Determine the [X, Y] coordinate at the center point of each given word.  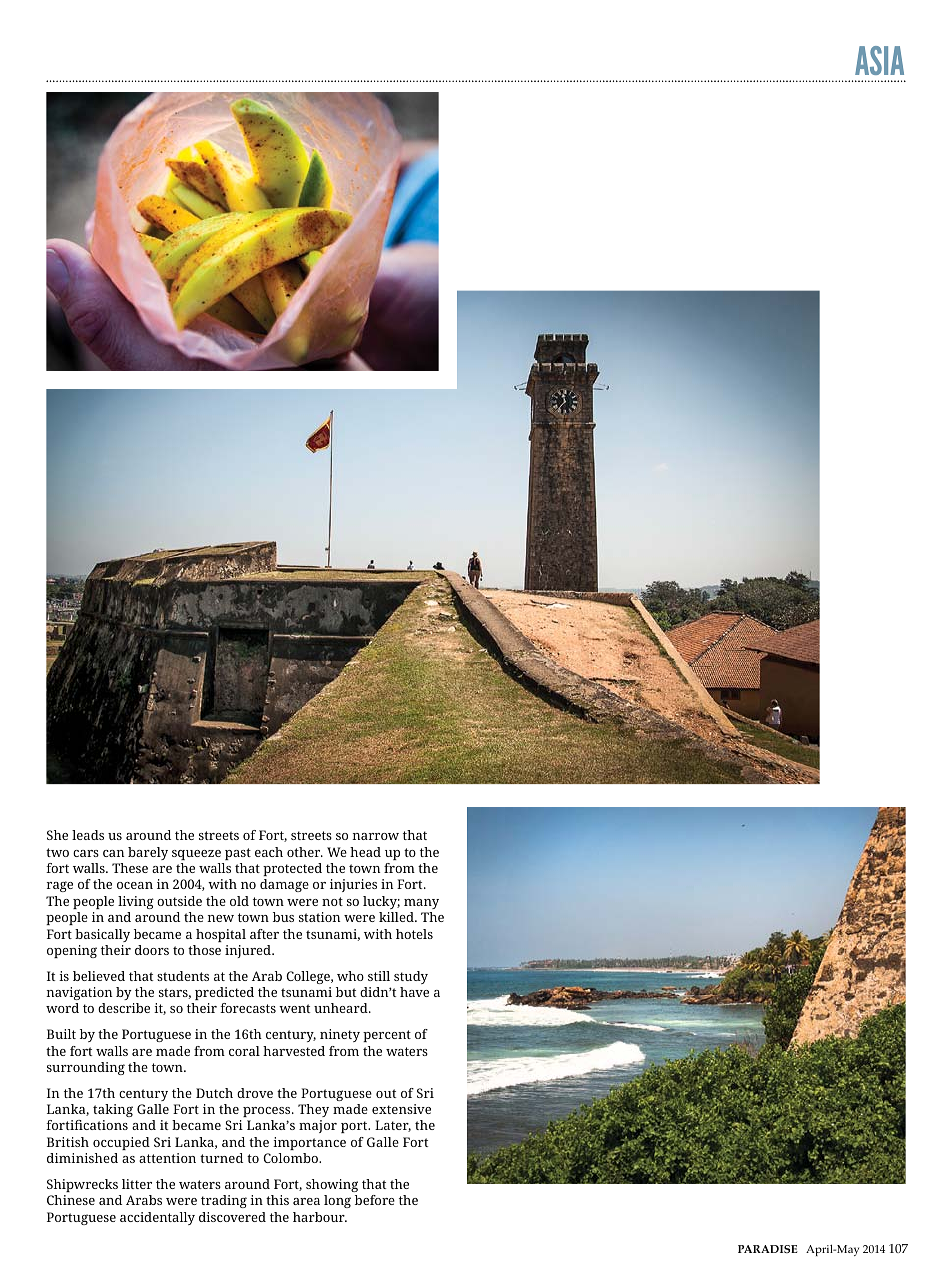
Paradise [768, 1249]
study [411, 977]
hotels [414, 934]
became [157, 934]
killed [397, 917]
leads [88, 835]
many [421, 904]
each [269, 852]
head [365, 852]
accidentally [157, 1218]
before [375, 1200]
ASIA [879, 60]
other [305, 852]
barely [148, 853]
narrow [375, 836]
